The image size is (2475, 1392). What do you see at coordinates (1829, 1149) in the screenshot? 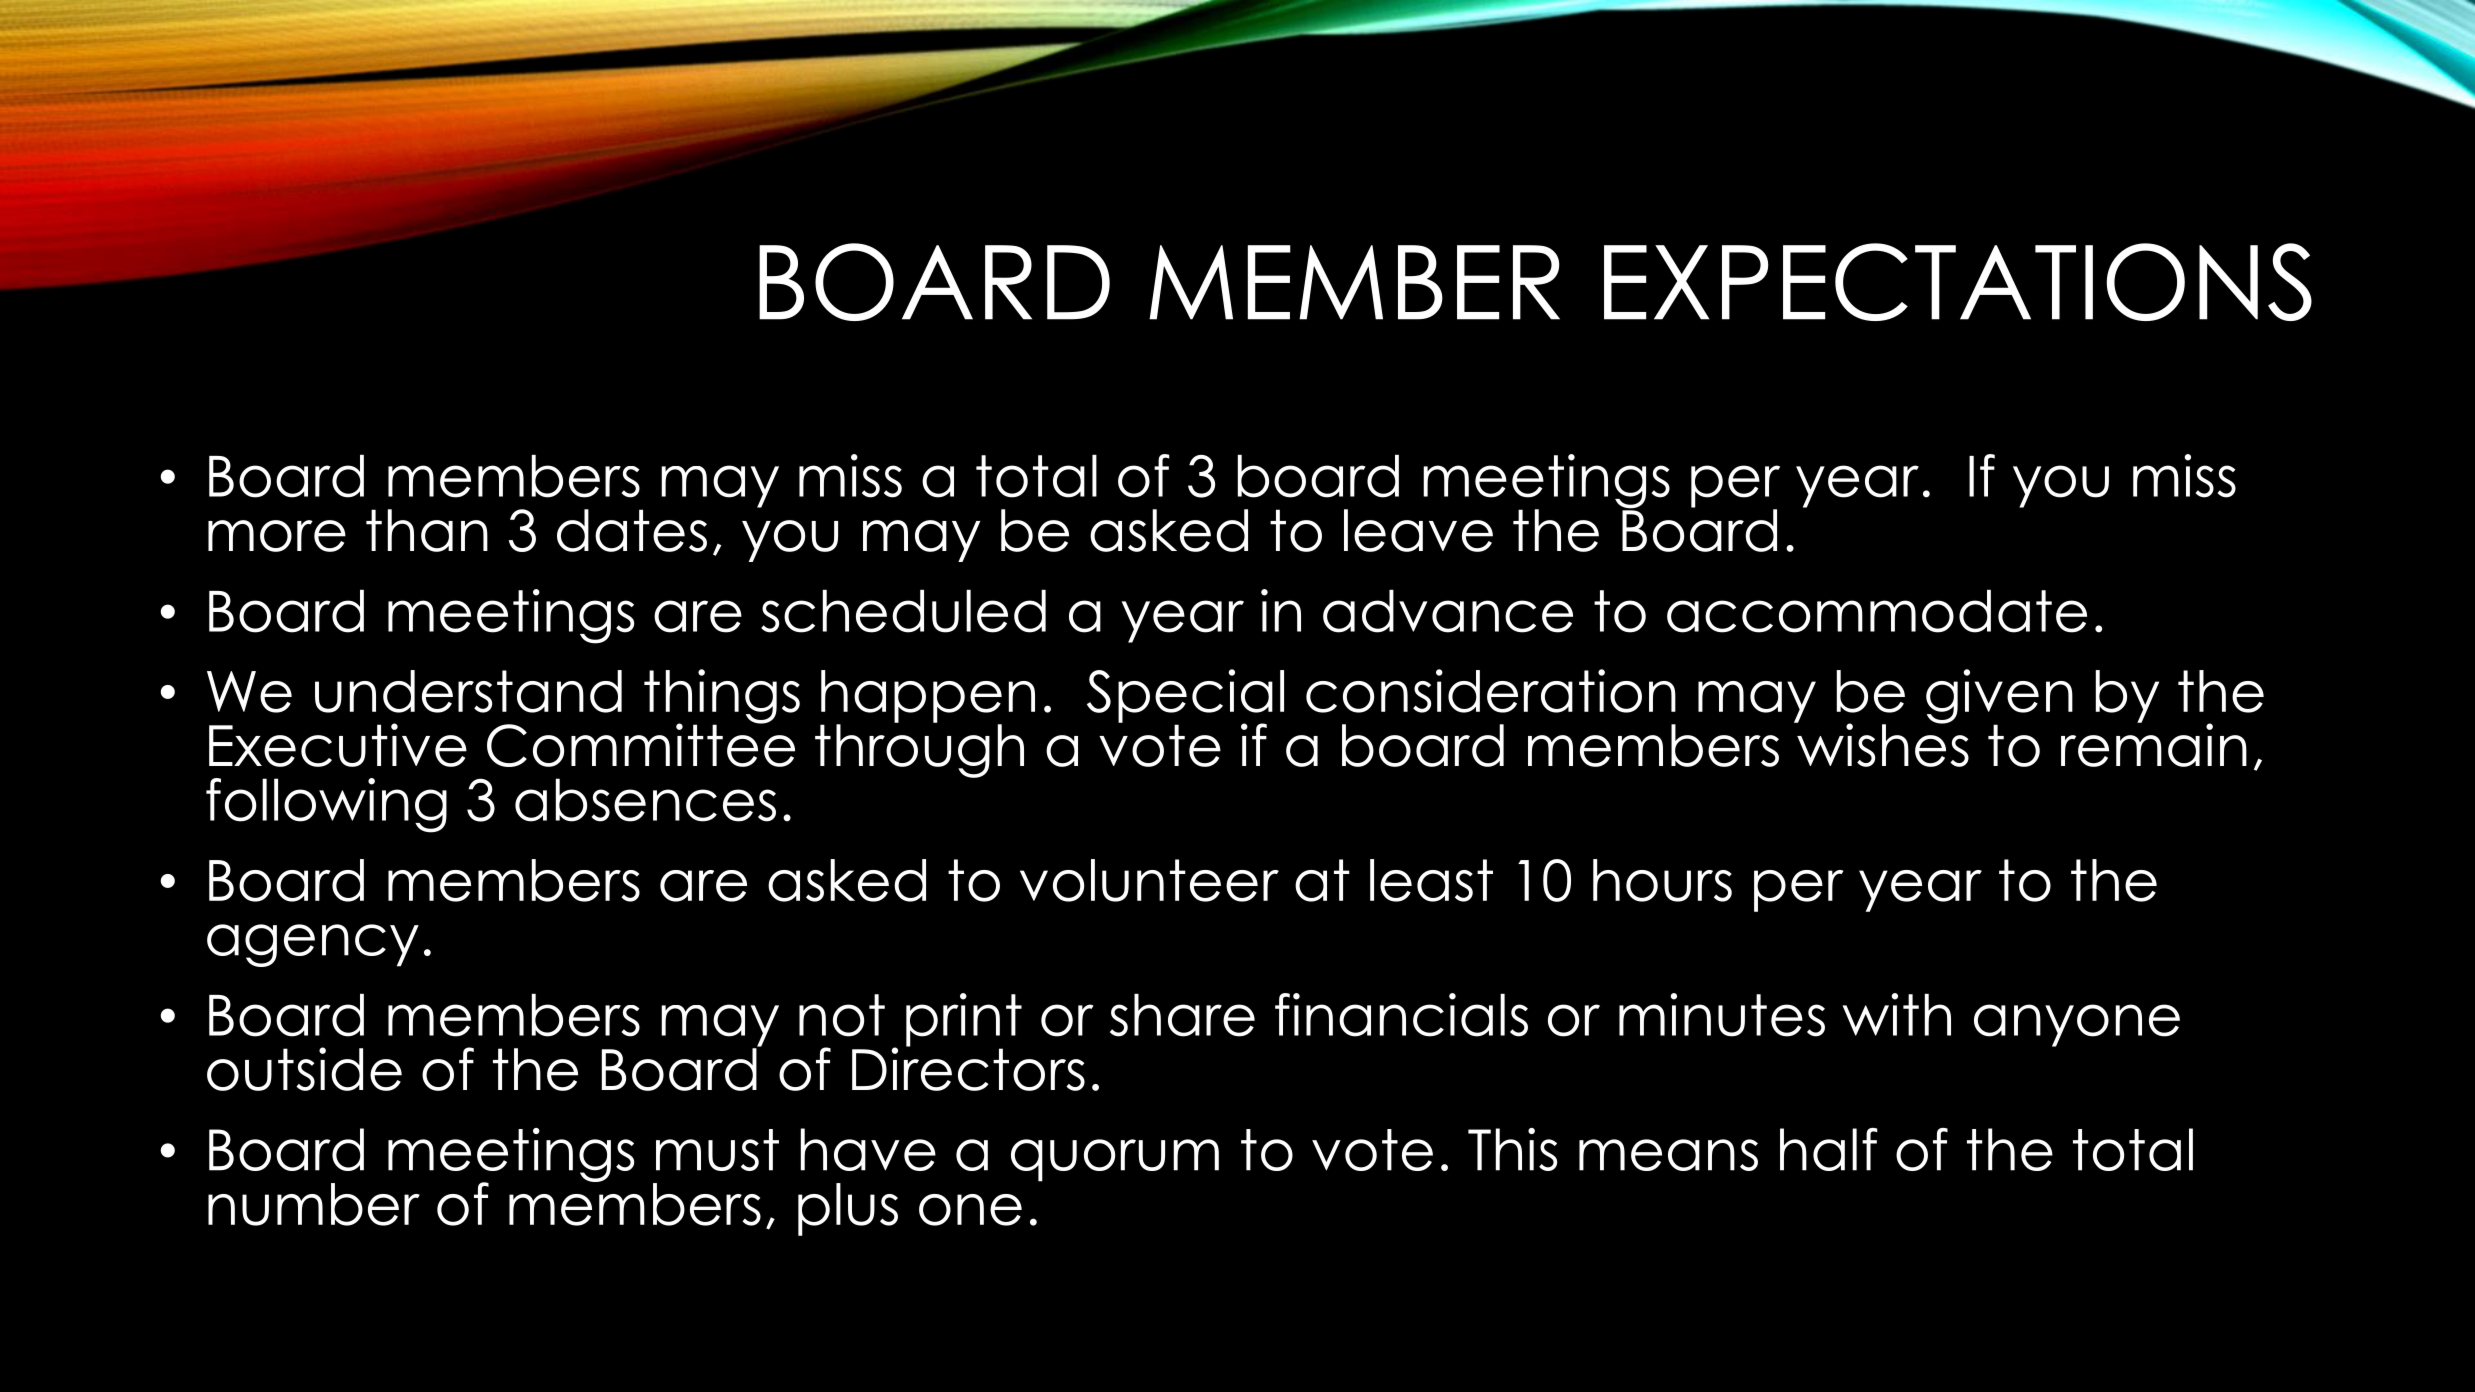
I see `half` at bounding box center [1829, 1149].
